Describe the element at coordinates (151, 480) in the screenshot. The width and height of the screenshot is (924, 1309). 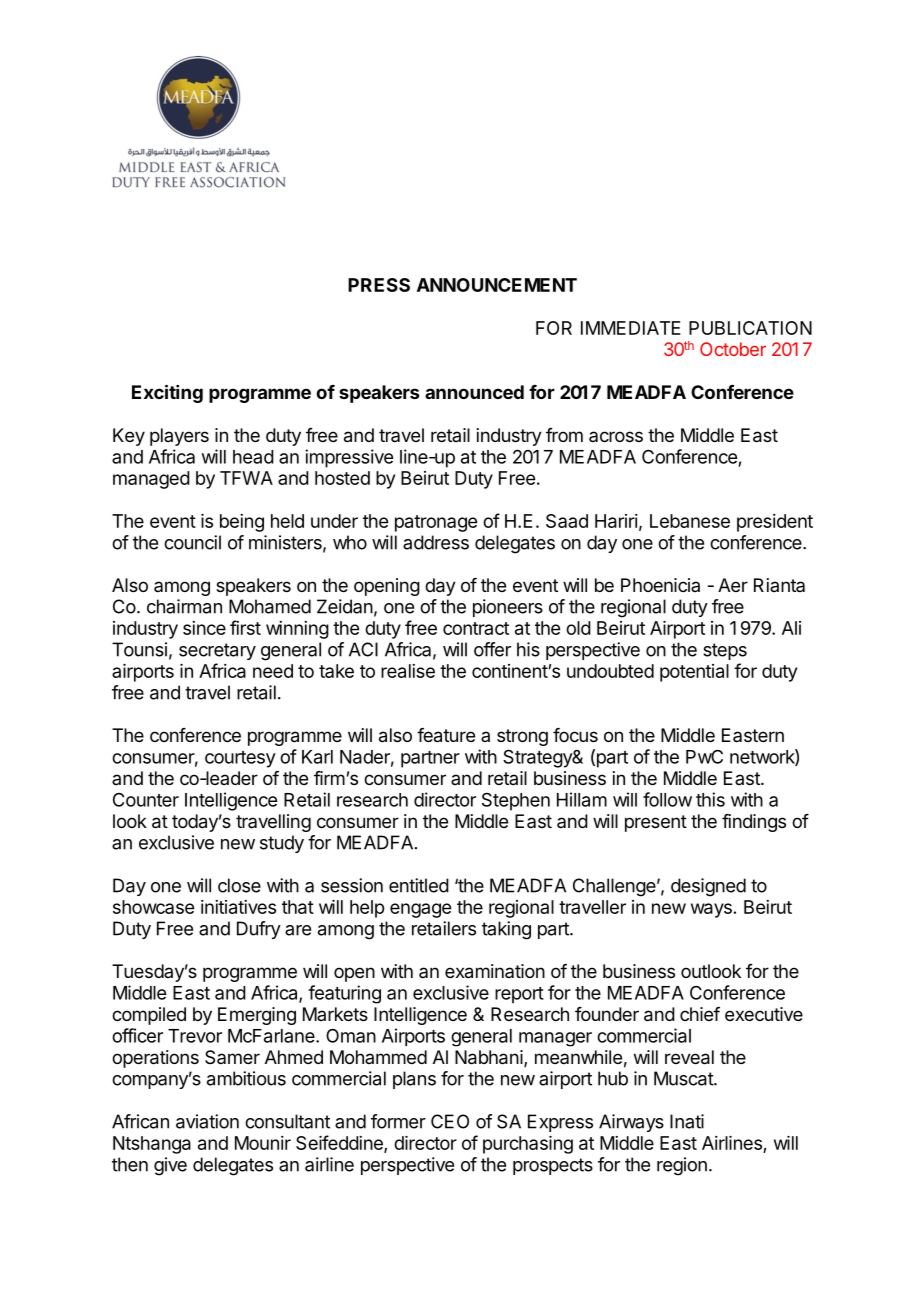
I see `managed` at that location.
